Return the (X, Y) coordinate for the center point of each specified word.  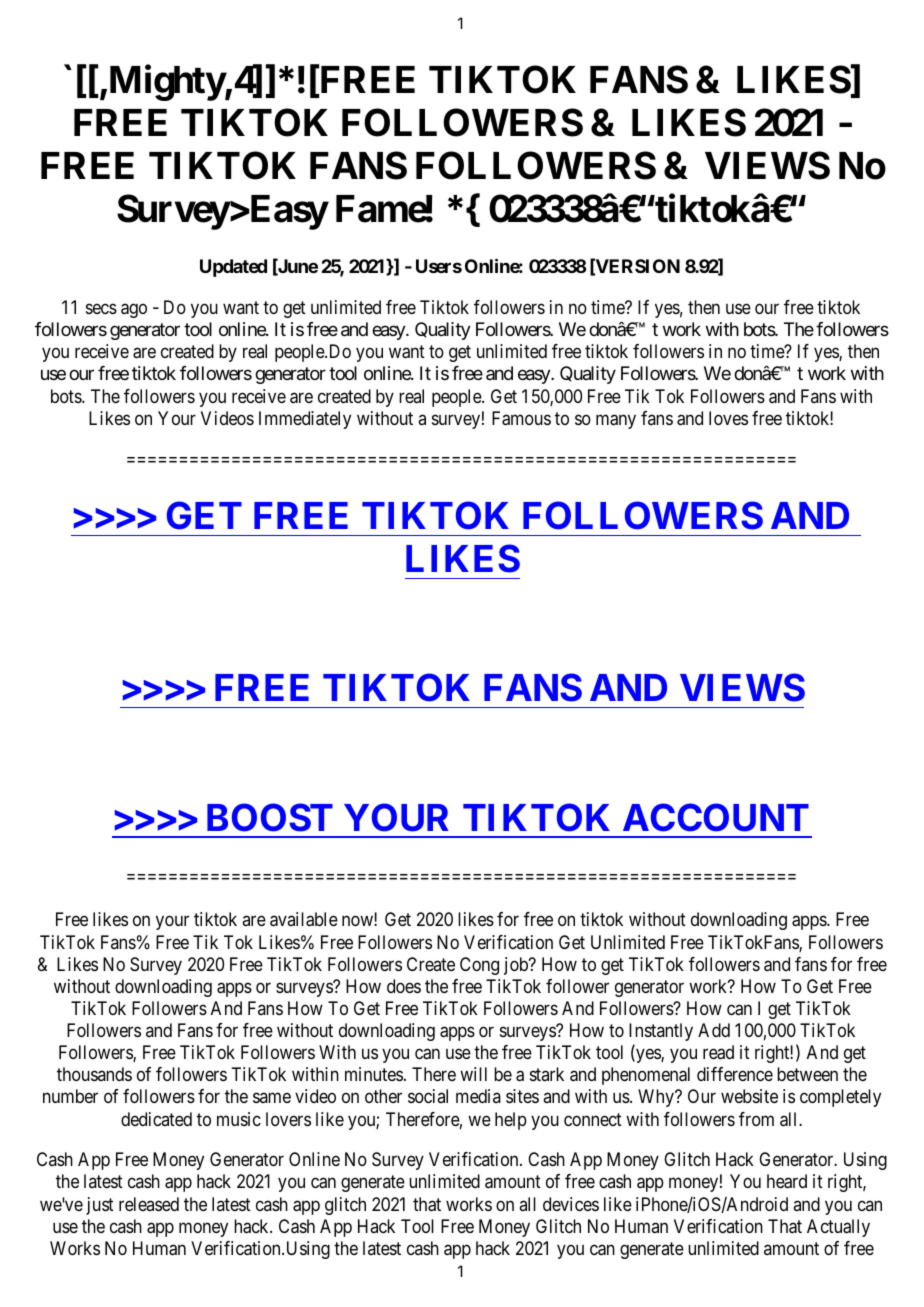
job (517, 966)
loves (728, 418)
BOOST (270, 817)
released (149, 1204)
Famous (521, 418)
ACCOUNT (716, 817)
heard (787, 1181)
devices (571, 1204)
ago (134, 311)
